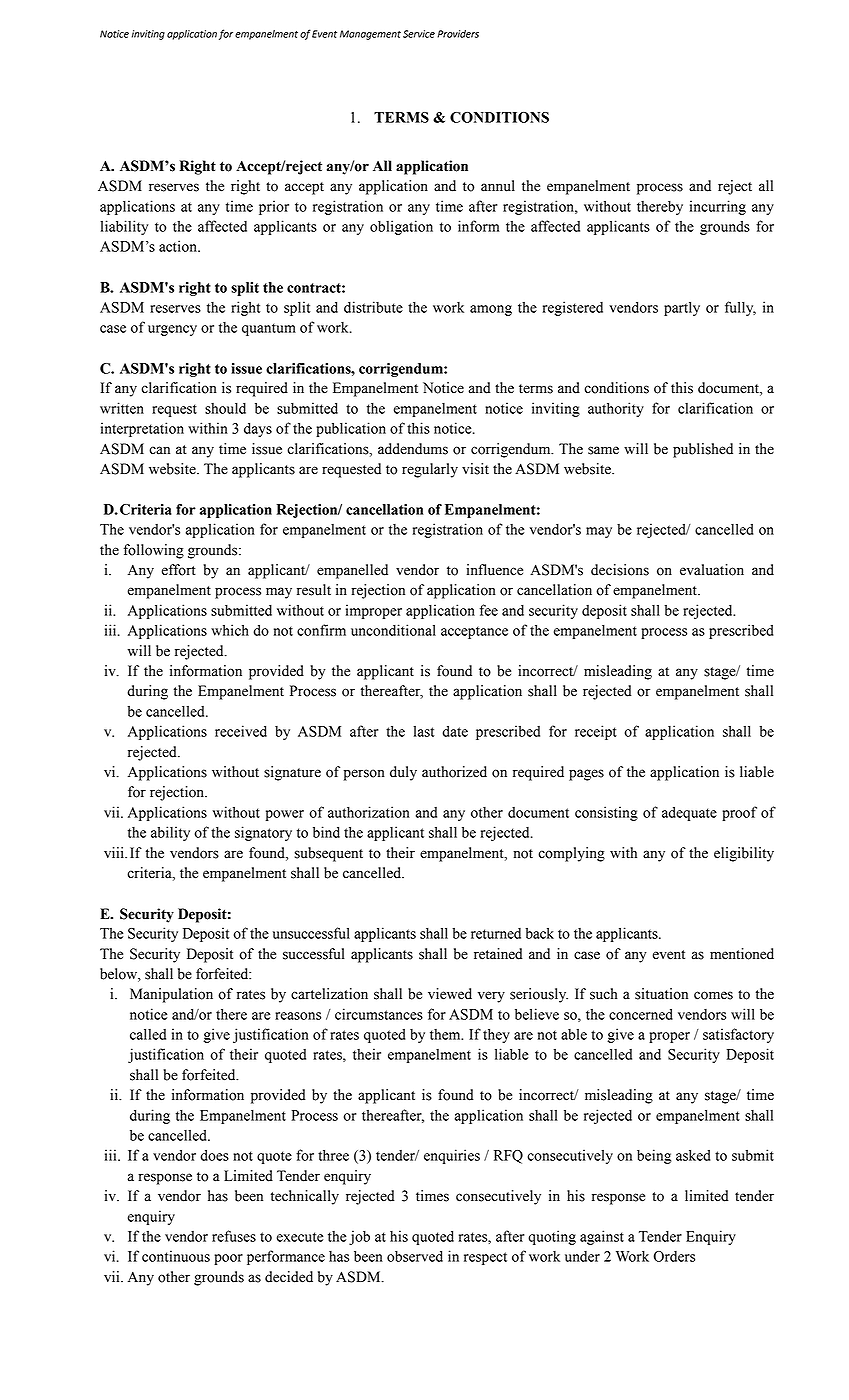  What do you see at coordinates (682, 308) in the image?
I see `partly` at bounding box center [682, 308].
